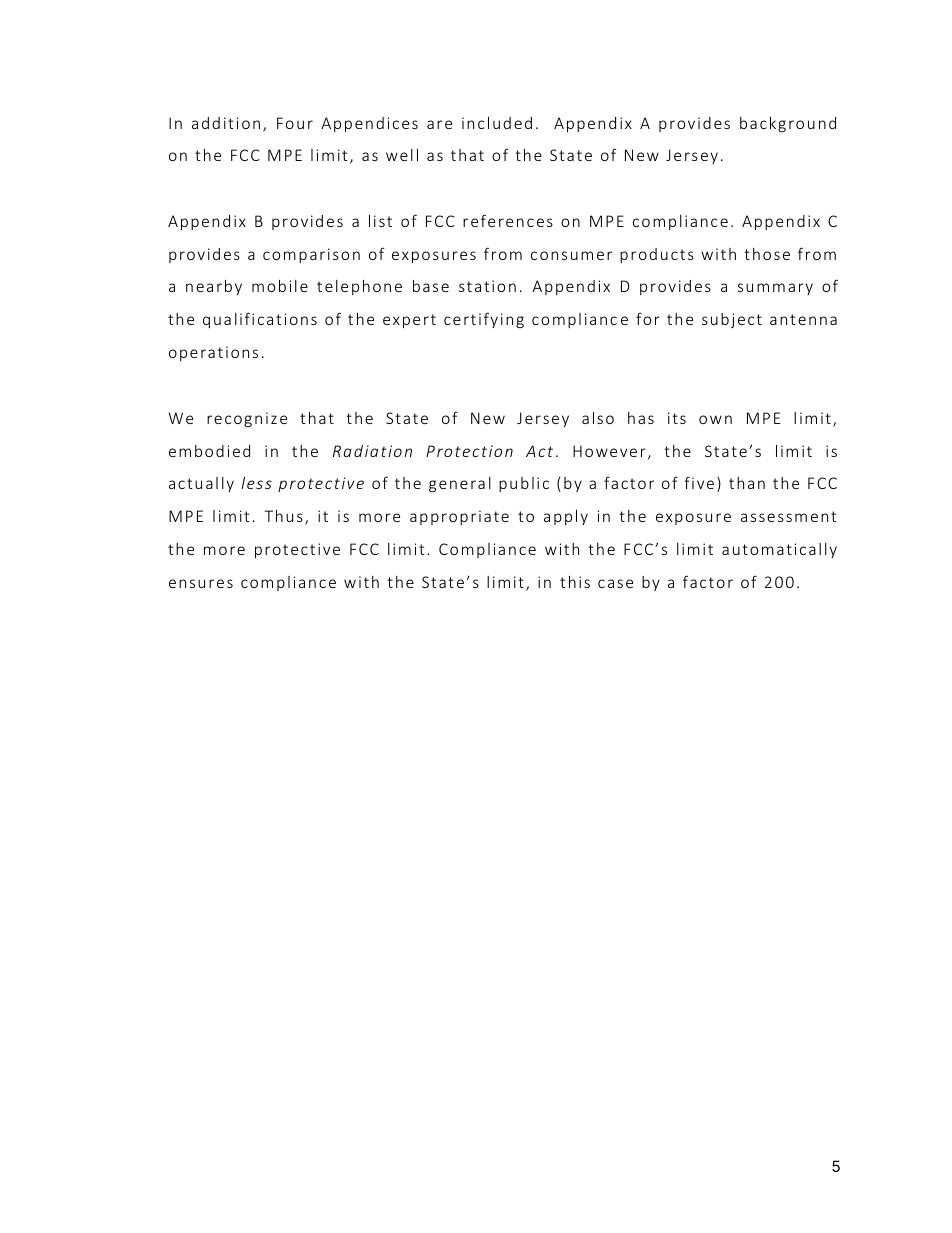 This image has width=952, height=1233. Describe the element at coordinates (575, 582) in the image. I see `this` at that location.
